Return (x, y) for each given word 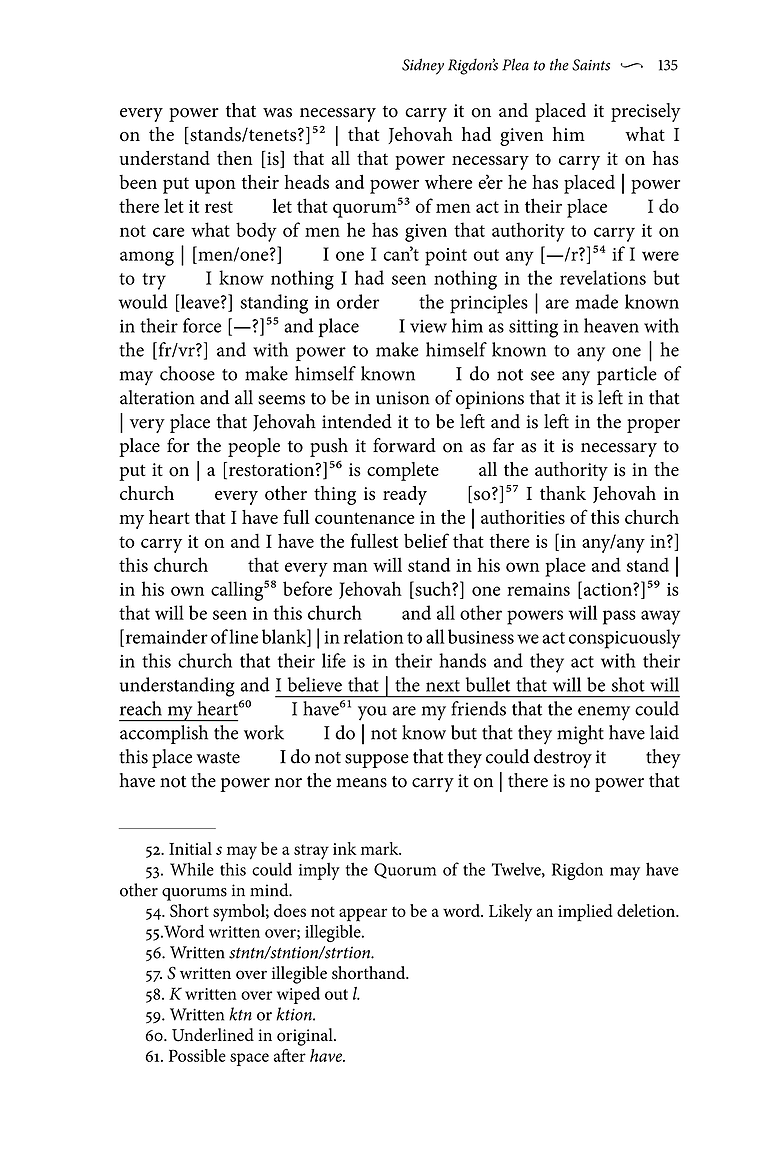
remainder (165, 636)
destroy (563, 758)
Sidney (423, 66)
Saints (591, 65)
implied (585, 913)
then (235, 158)
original (306, 1037)
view (428, 326)
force (202, 325)
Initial (190, 848)
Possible (197, 1055)
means (361, 783)
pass (619, 617)
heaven (611, 325)
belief (426, 540)
